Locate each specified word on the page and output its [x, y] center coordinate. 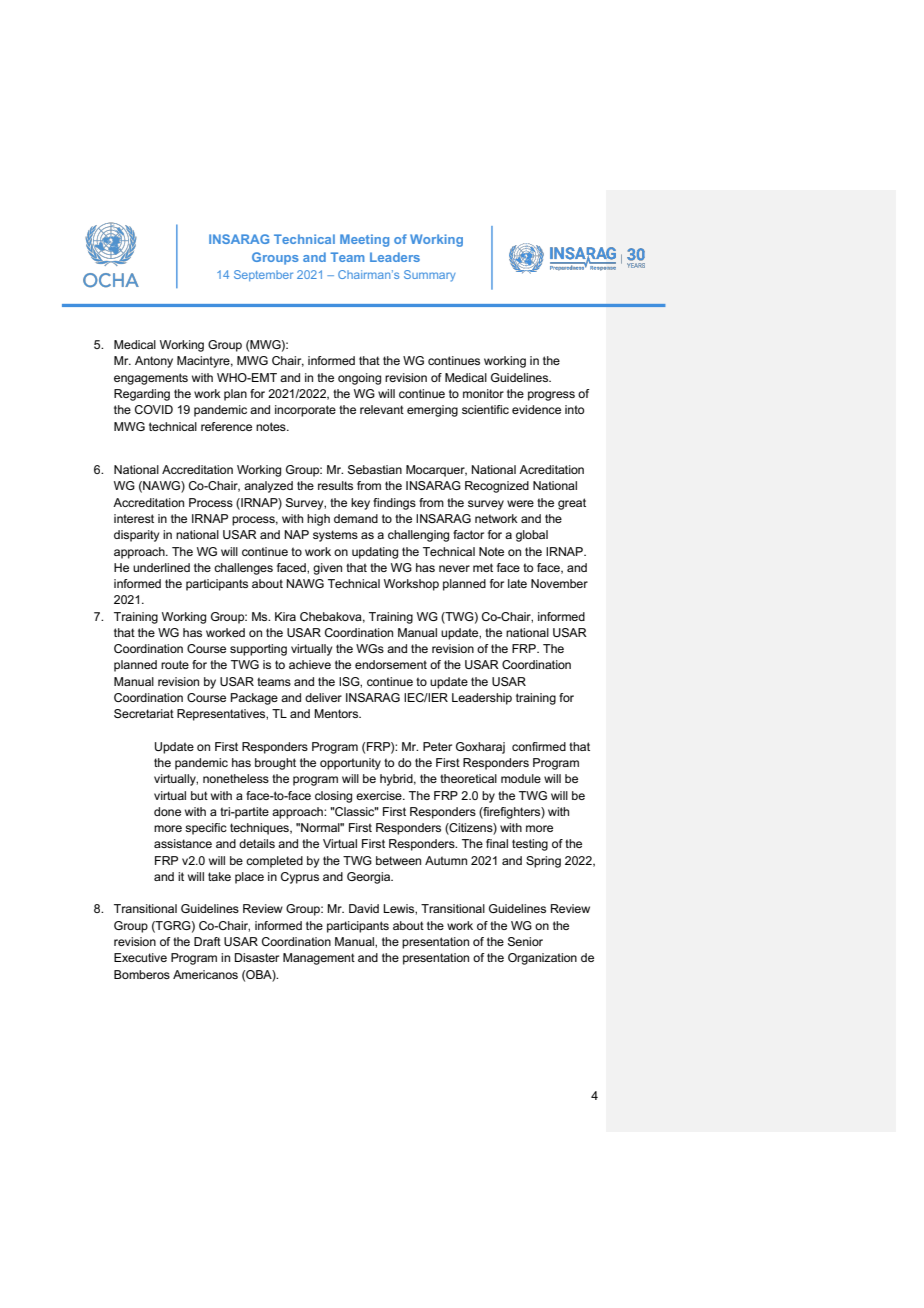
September [263, 275]
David [364, 908]
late [517, 583]
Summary [430, 276]
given [327, 569]
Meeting [364, 240]
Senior [525, 941]
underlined [161, 567]
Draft [207, 941]
